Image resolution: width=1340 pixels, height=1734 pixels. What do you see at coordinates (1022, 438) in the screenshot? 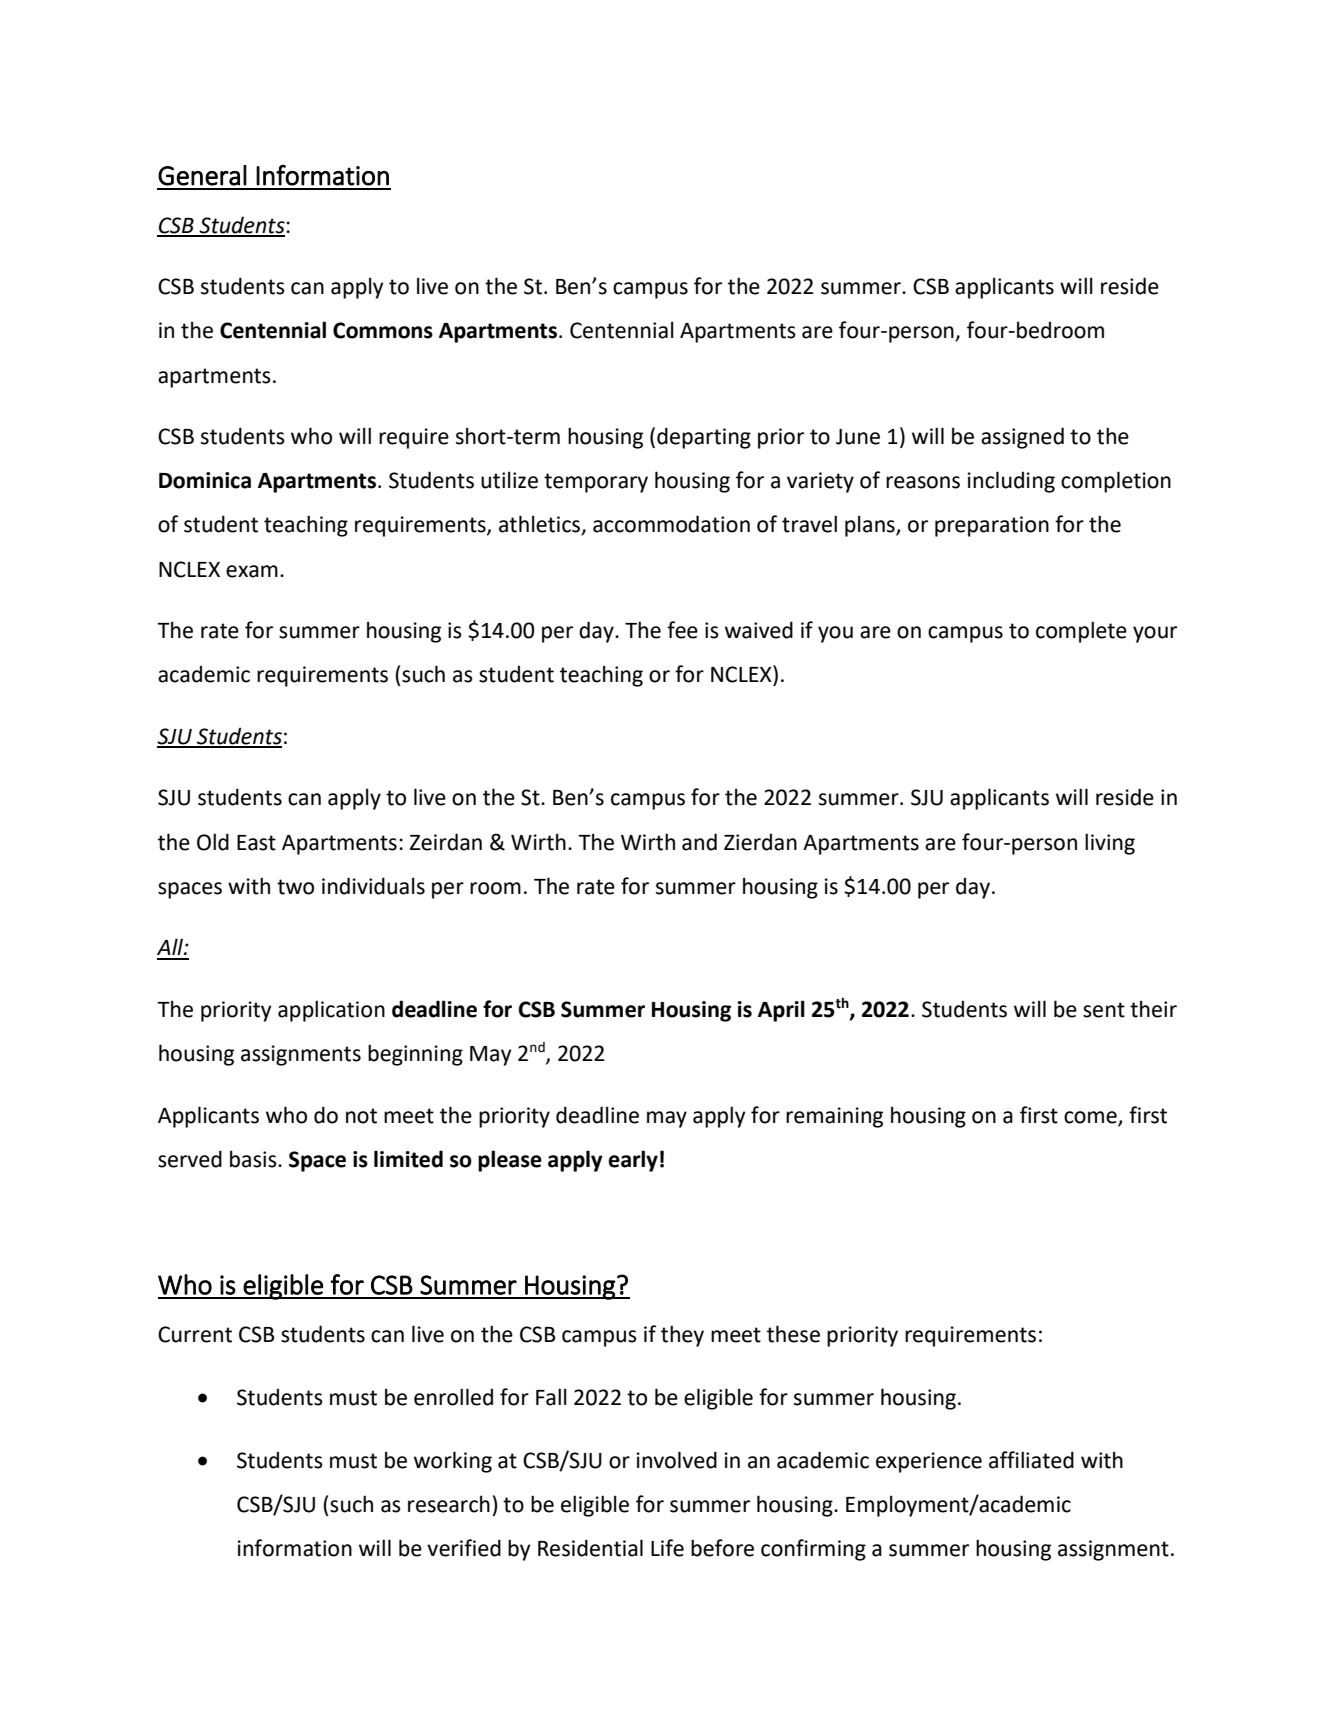
I see `assigned` at bounding box center [1022, 438].
